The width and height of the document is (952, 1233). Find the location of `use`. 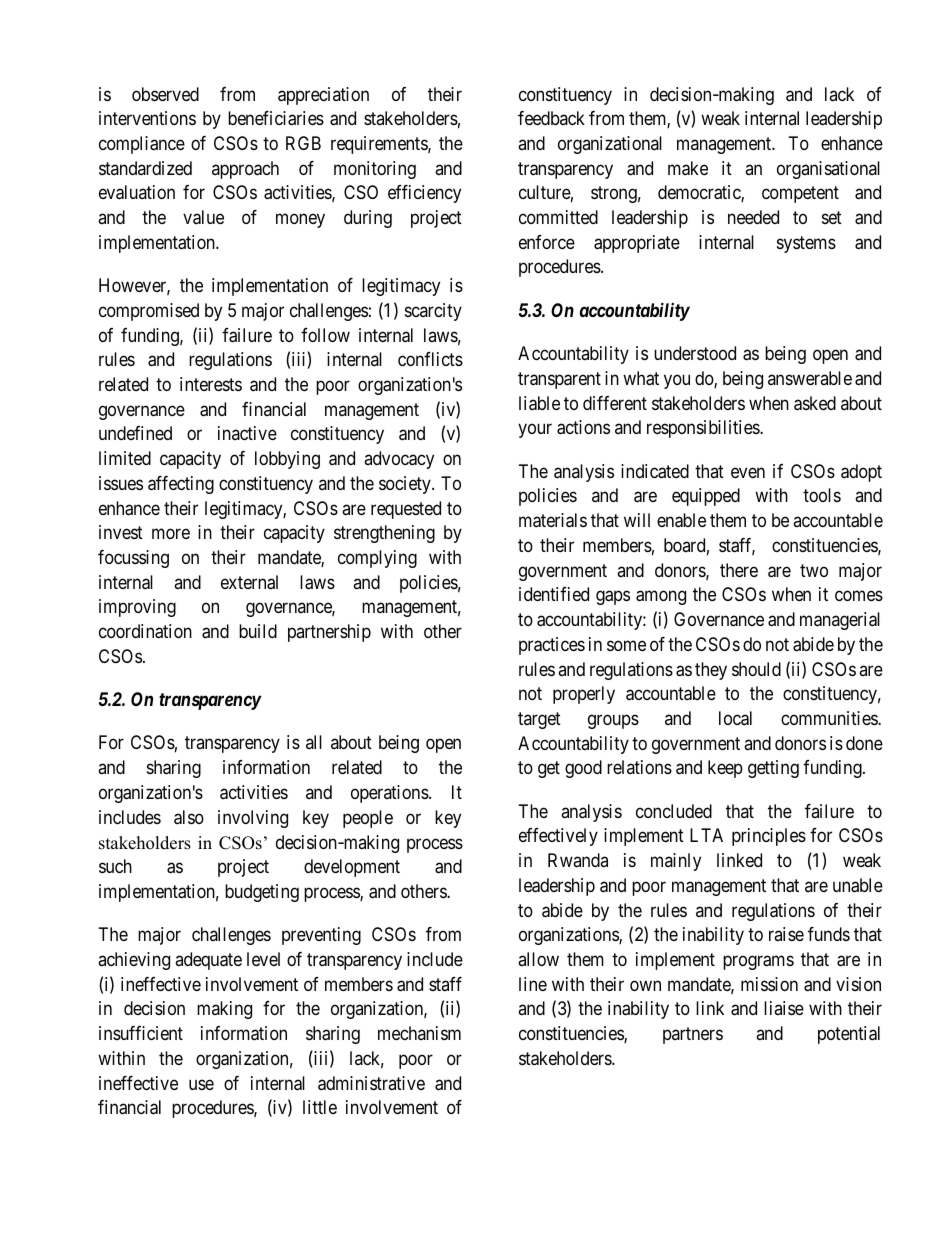

use is located at coordinates (201, 1084).
